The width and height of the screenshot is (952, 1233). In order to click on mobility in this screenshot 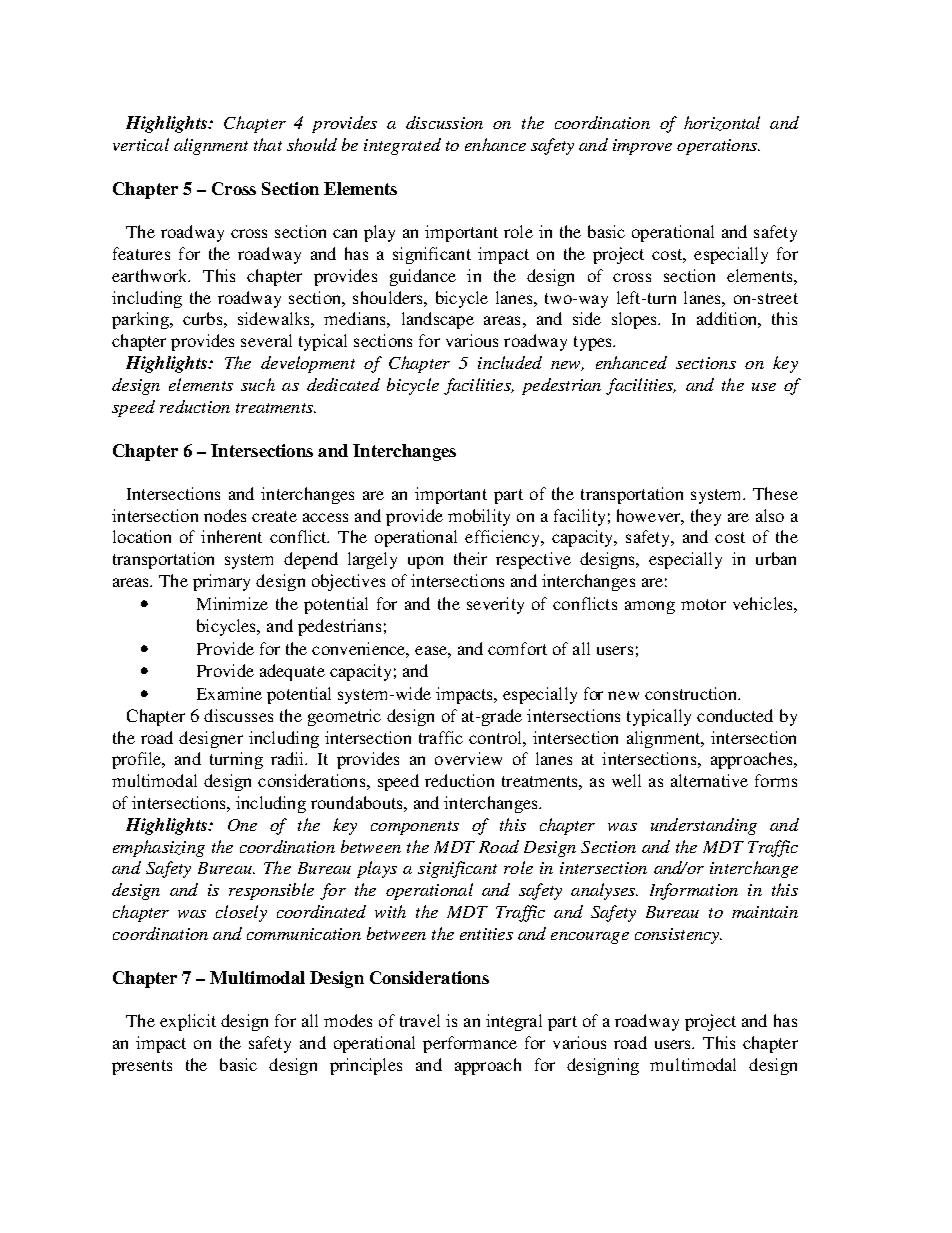, I will do `click(479, 517)`.
